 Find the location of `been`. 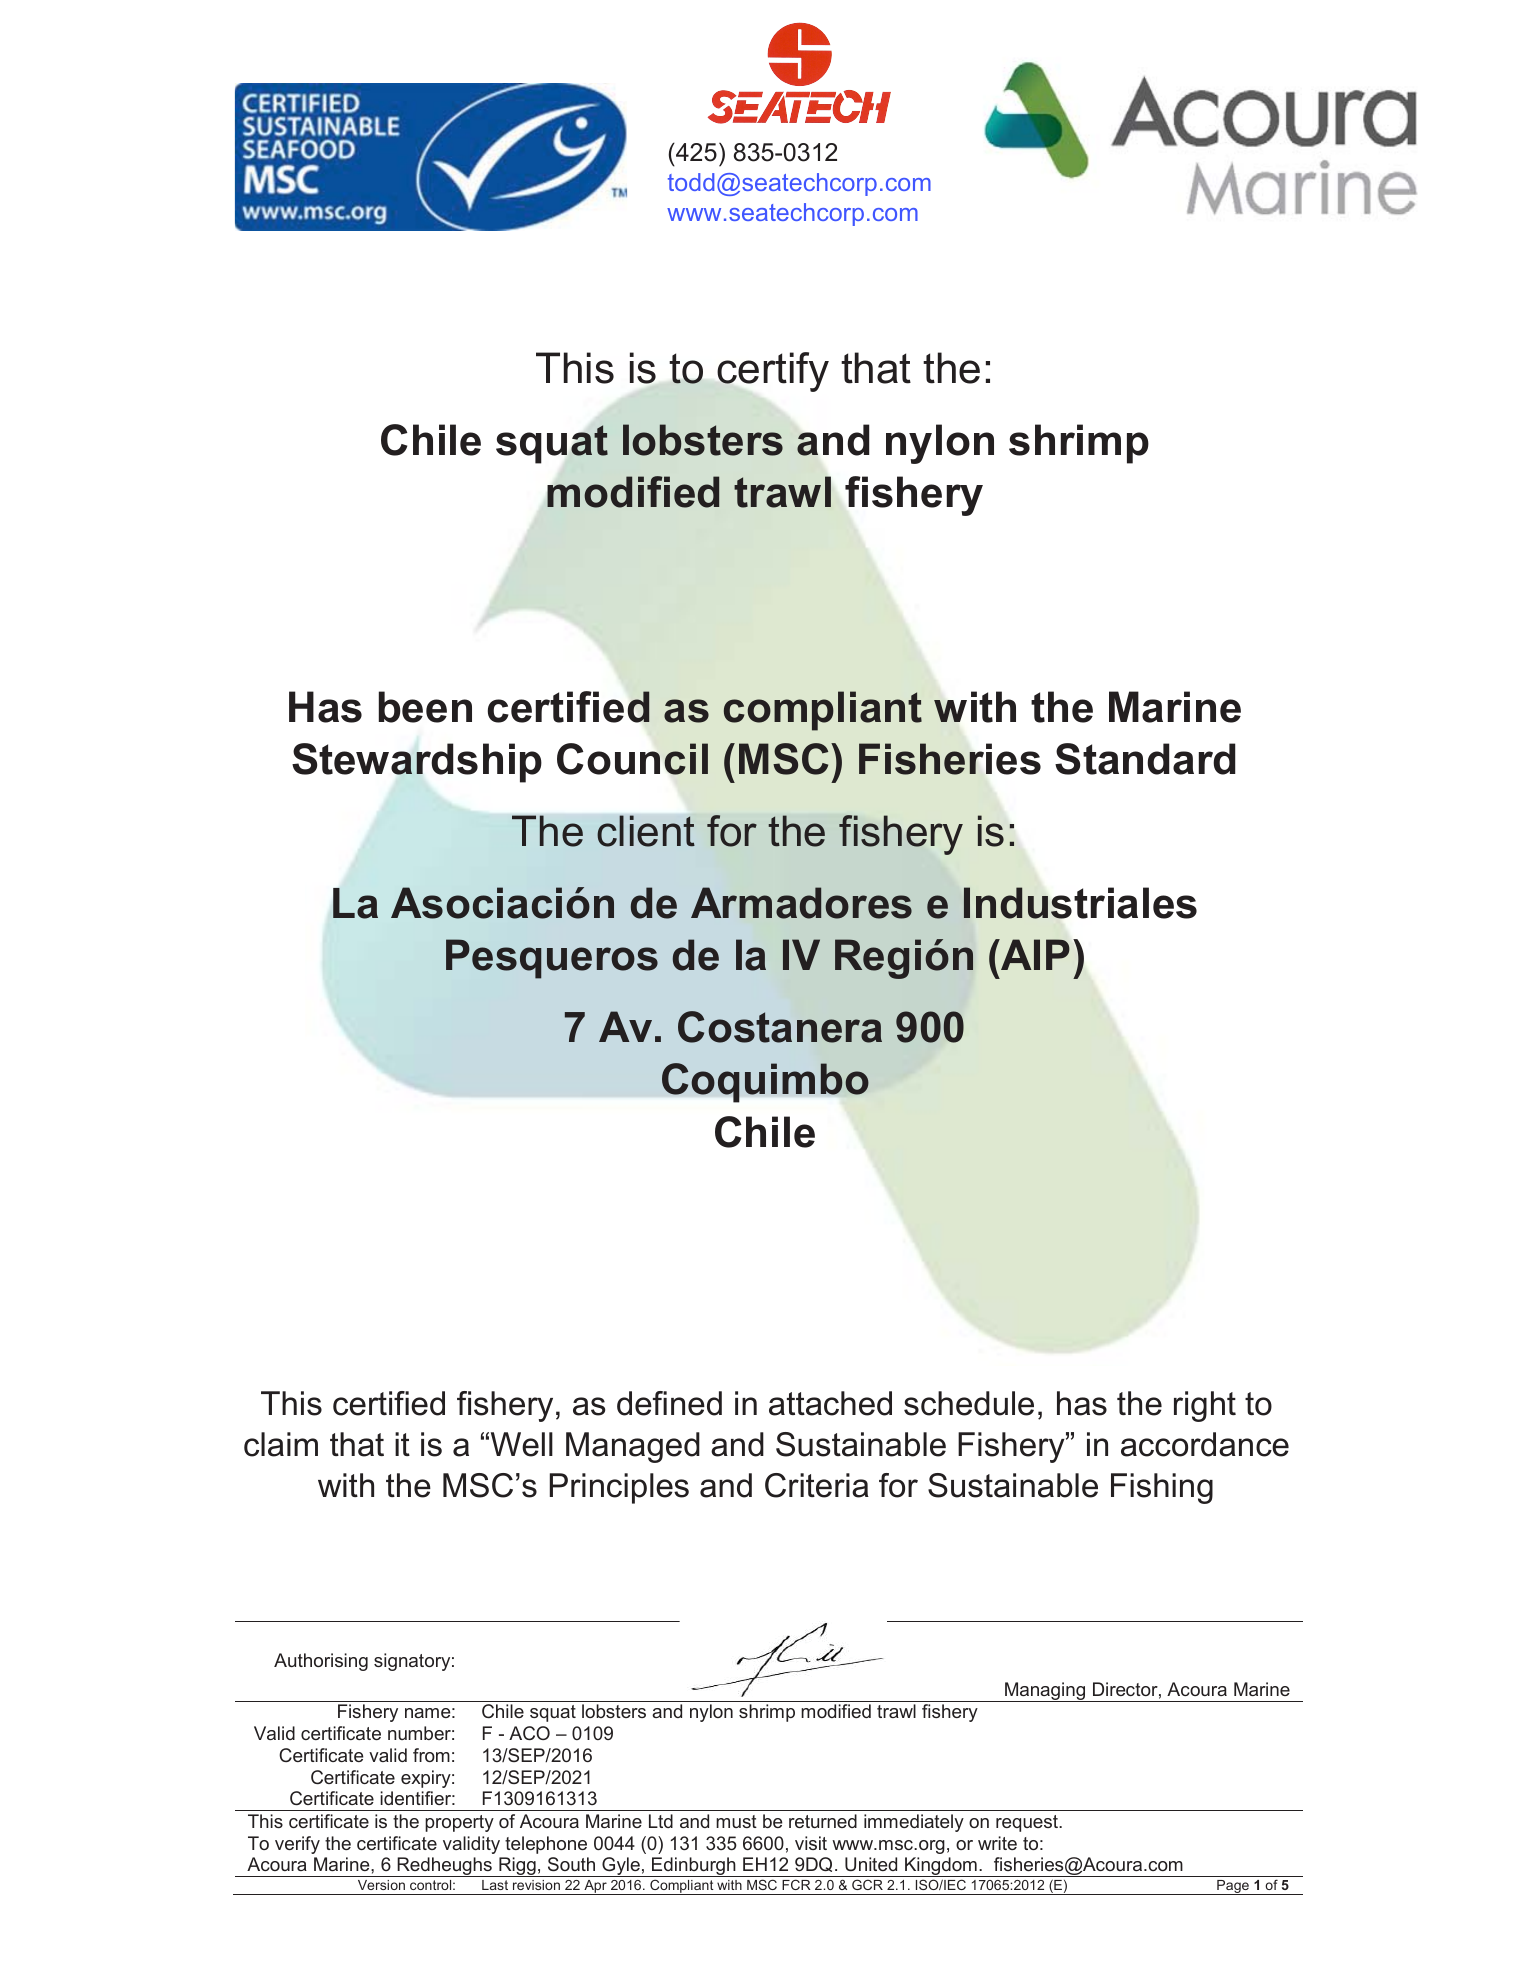

been is located at coordinates (425, 707).
